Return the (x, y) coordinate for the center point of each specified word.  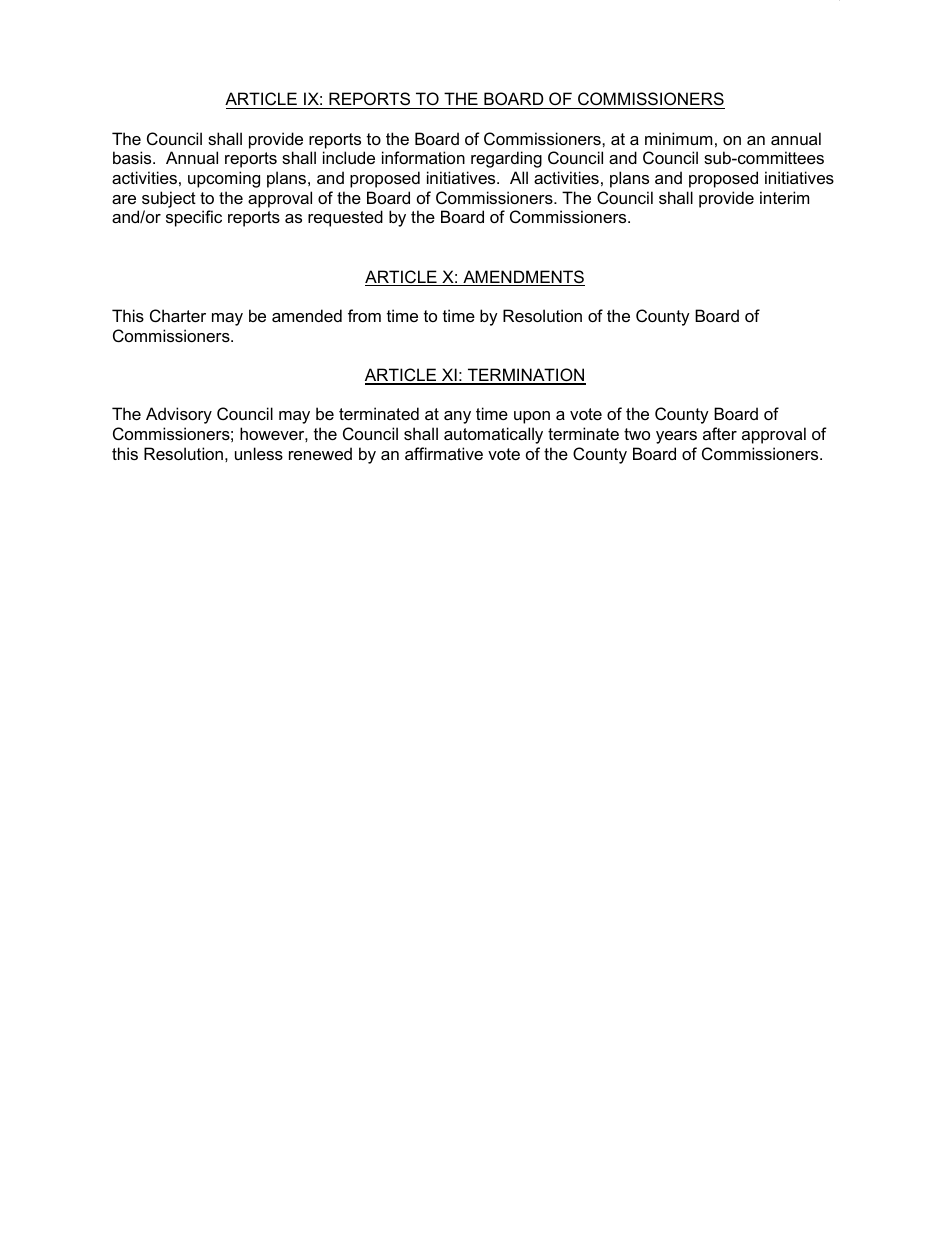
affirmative (444, 453)
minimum (678, 138)
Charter (178, 315)
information (423, 157)
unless (259, 453)
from (364, 315)
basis (133, 157)
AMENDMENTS (523, 278)
